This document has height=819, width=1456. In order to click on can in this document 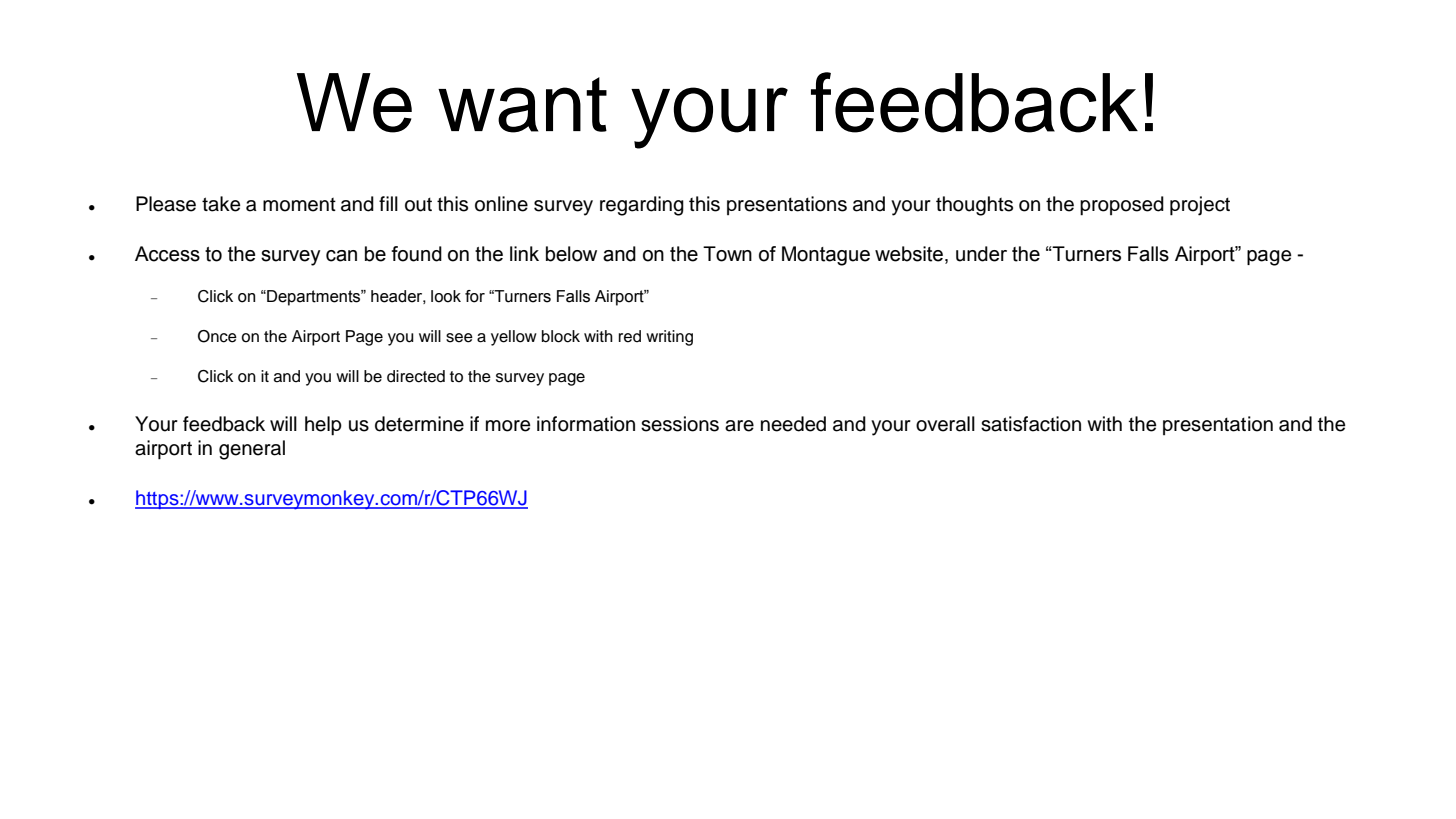, I will do `click(341, 256)`.
